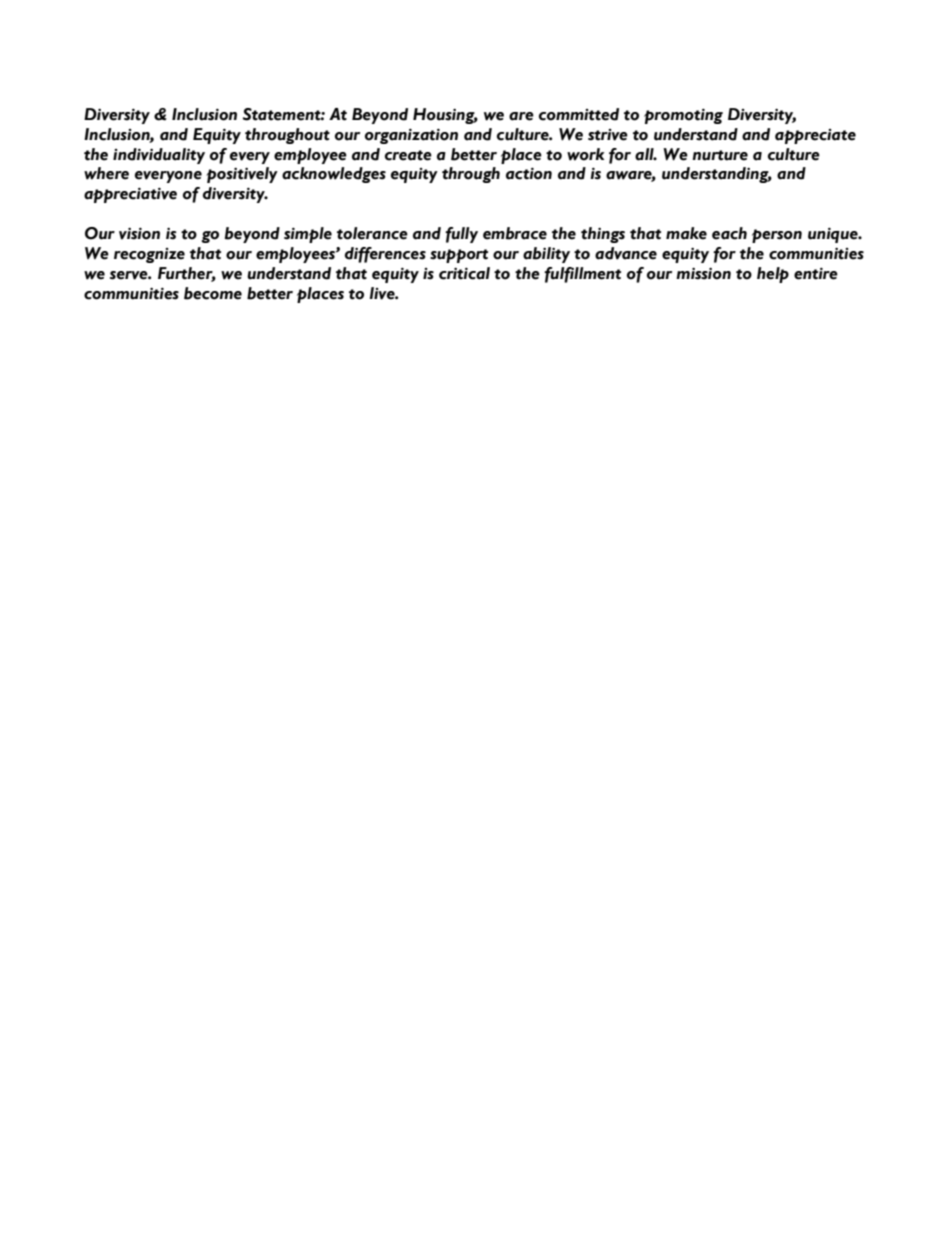 This screenshot has height=1233, width=952. Describe the element at coordinates (683, 116) in the screenshot. I see `promoting` at that location.
